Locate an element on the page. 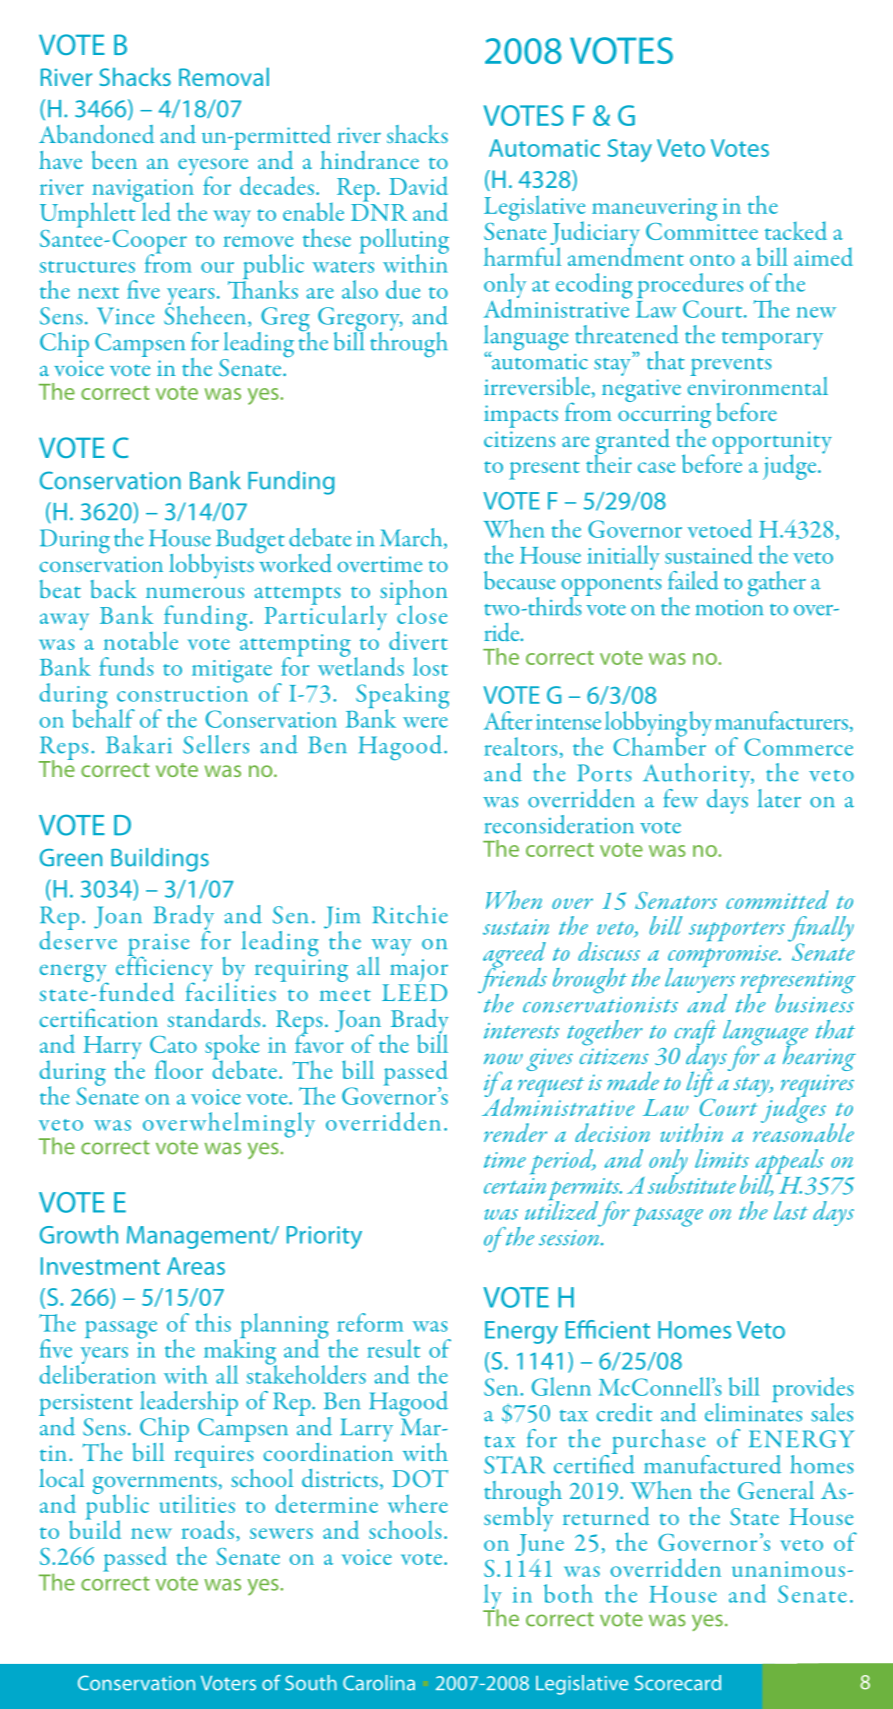 This page has width=893, height=1709. been is located at coordinates (114, 160).
